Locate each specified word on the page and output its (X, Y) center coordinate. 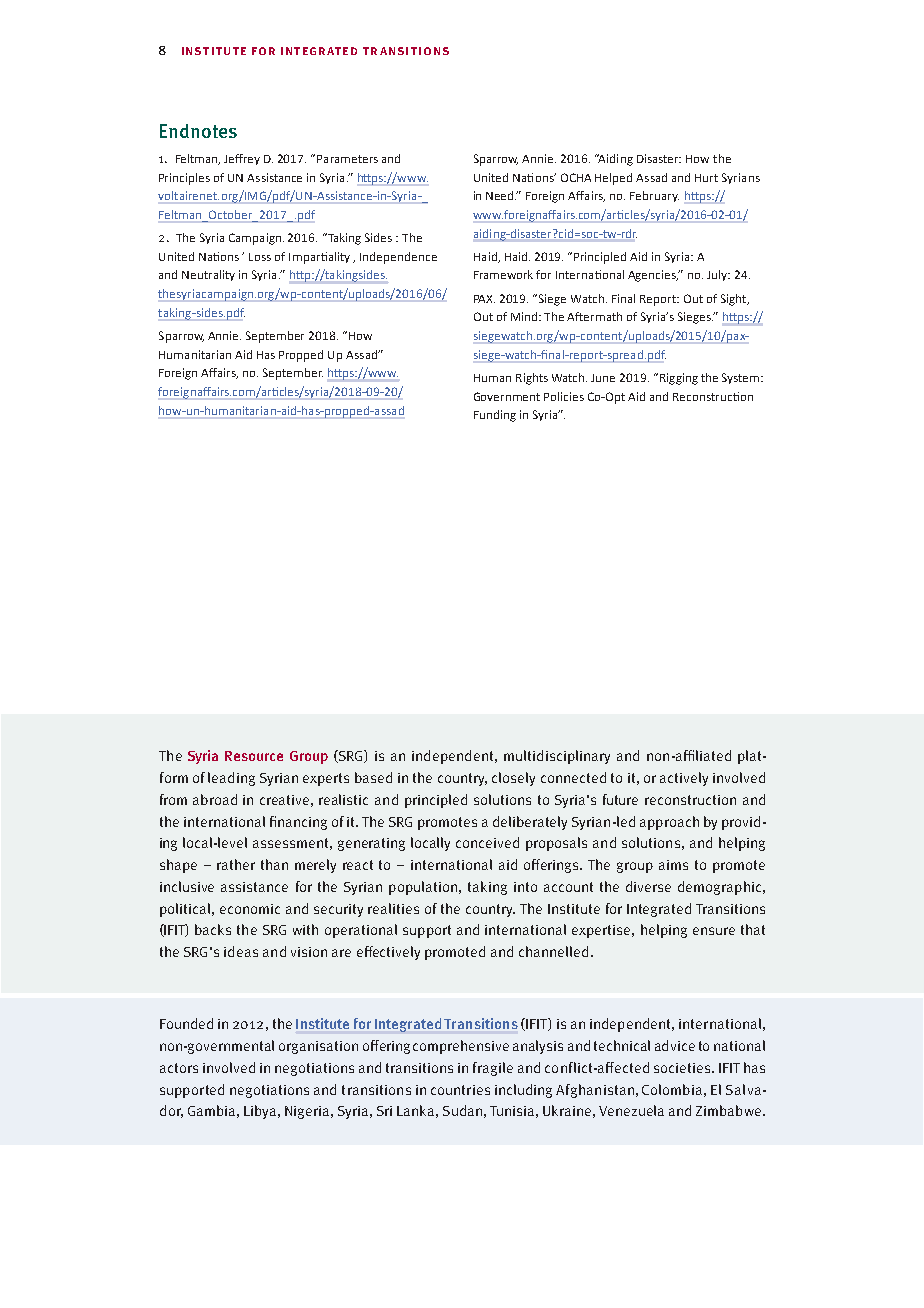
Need (501, 195)
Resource (254, 756)
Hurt (706, 178)
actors (179, 1068)
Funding (495, 416)
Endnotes (198, 131)
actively (684, 779)
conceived (487, 842)
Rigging (677, 379)
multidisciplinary (557, 757)
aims (673, 865)
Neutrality (208, 275)
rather (236, 864)
